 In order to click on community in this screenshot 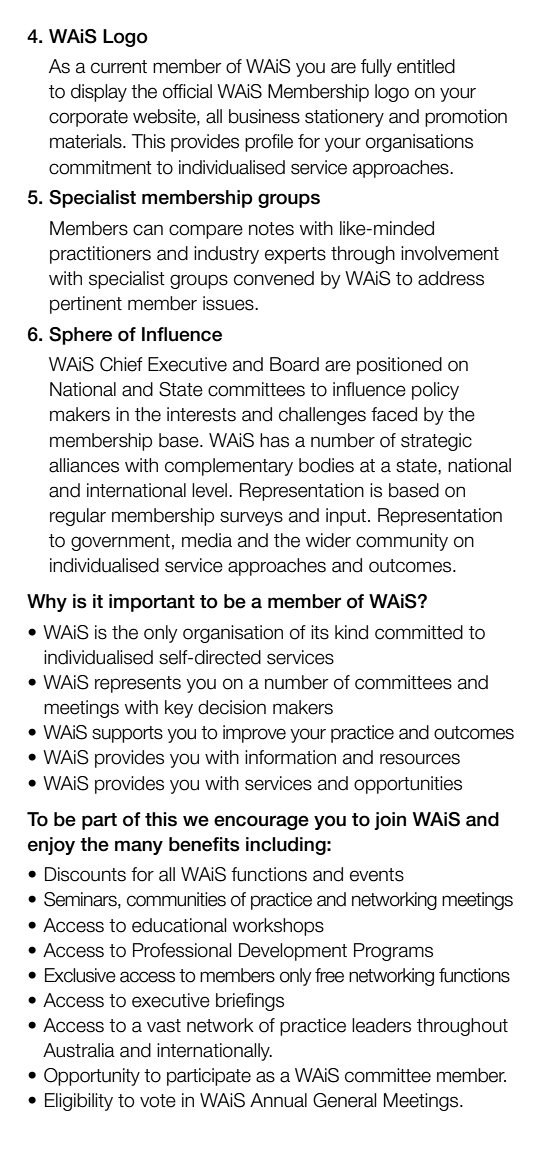, I will do `click(402, 542)`.
